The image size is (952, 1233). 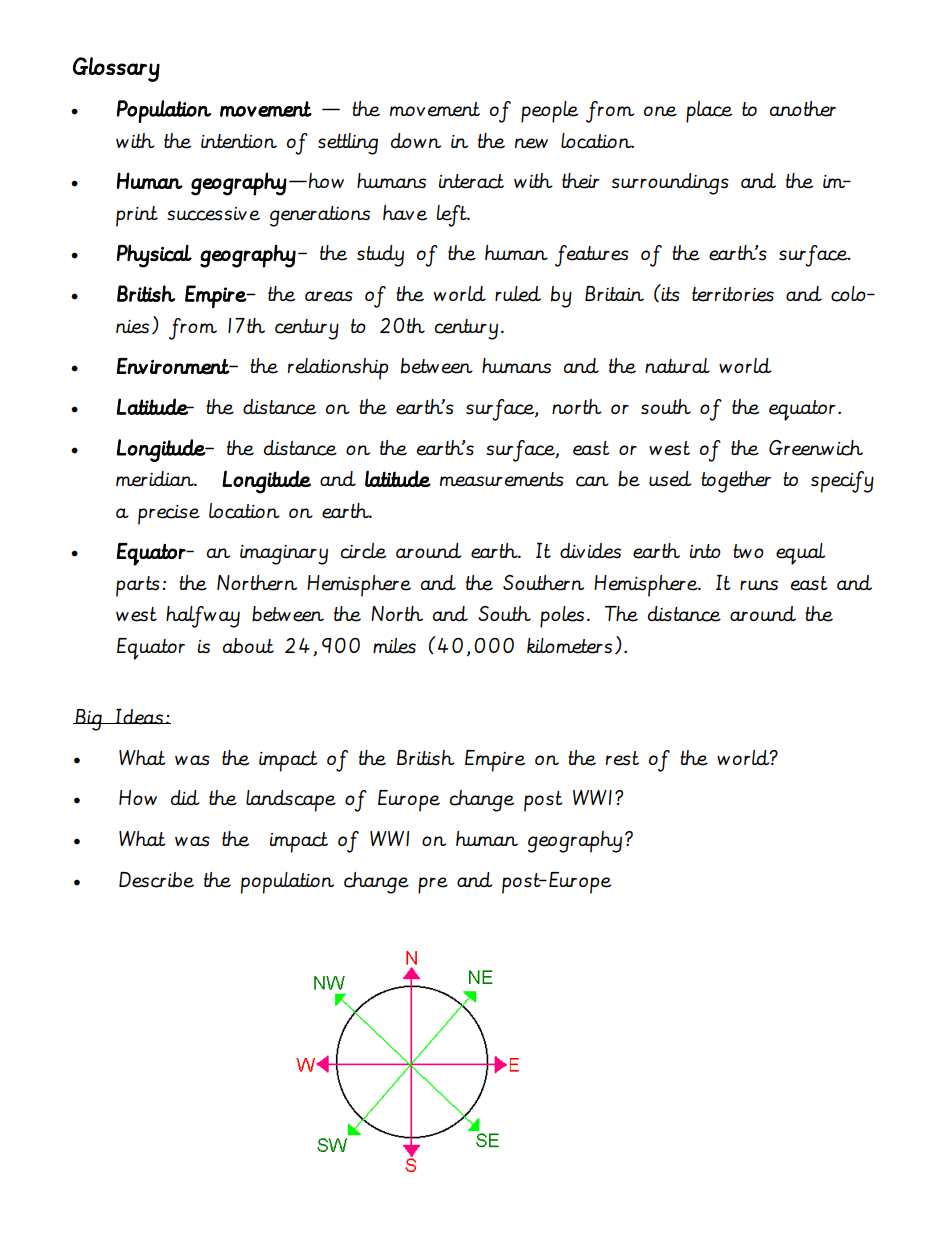 What do you see at coordinates (156, 880) in the document?
I see `Describe` at bounding box center [156, 880].
